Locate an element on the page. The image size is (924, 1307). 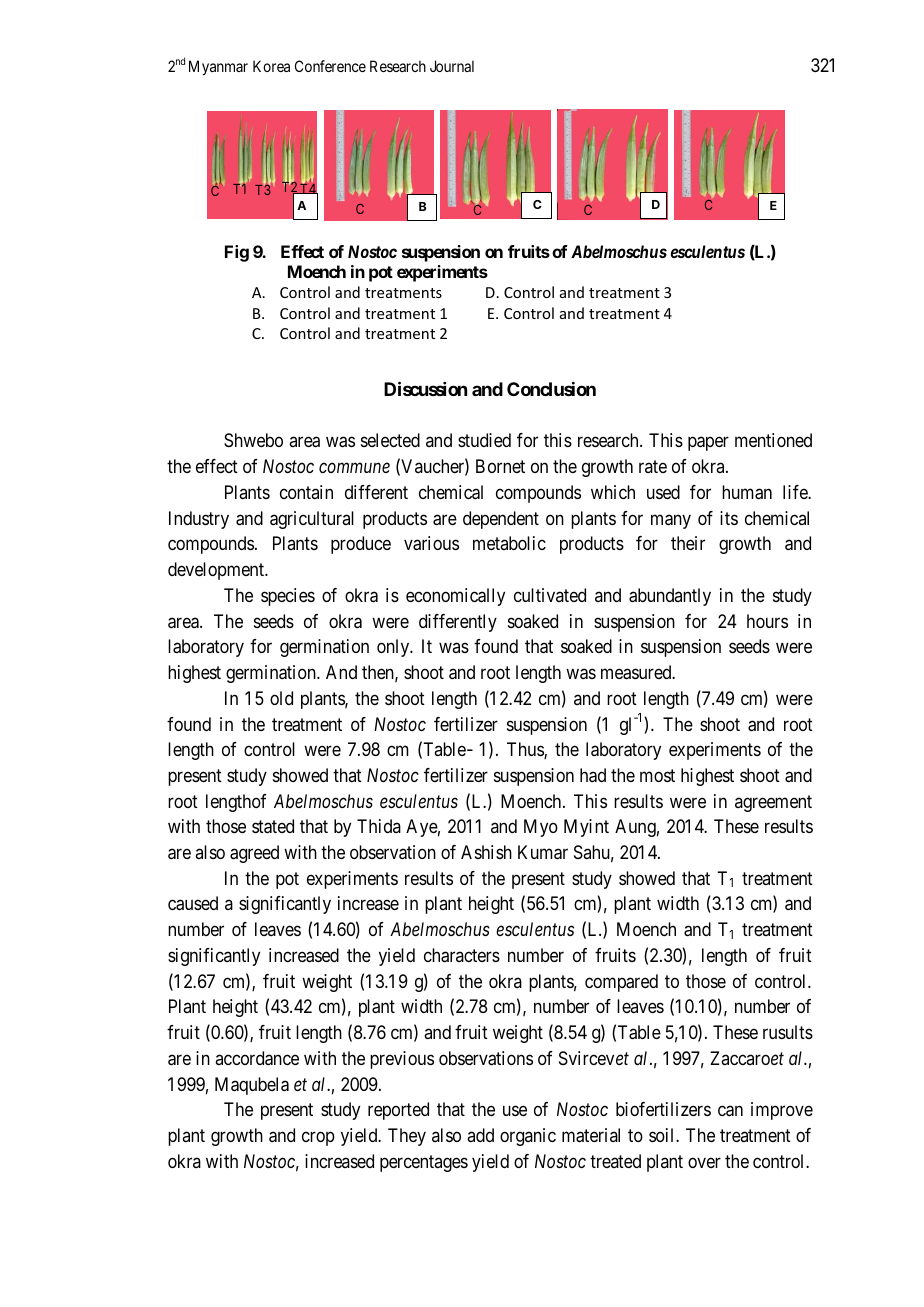
Korea is located at coordinates (271, 66).
